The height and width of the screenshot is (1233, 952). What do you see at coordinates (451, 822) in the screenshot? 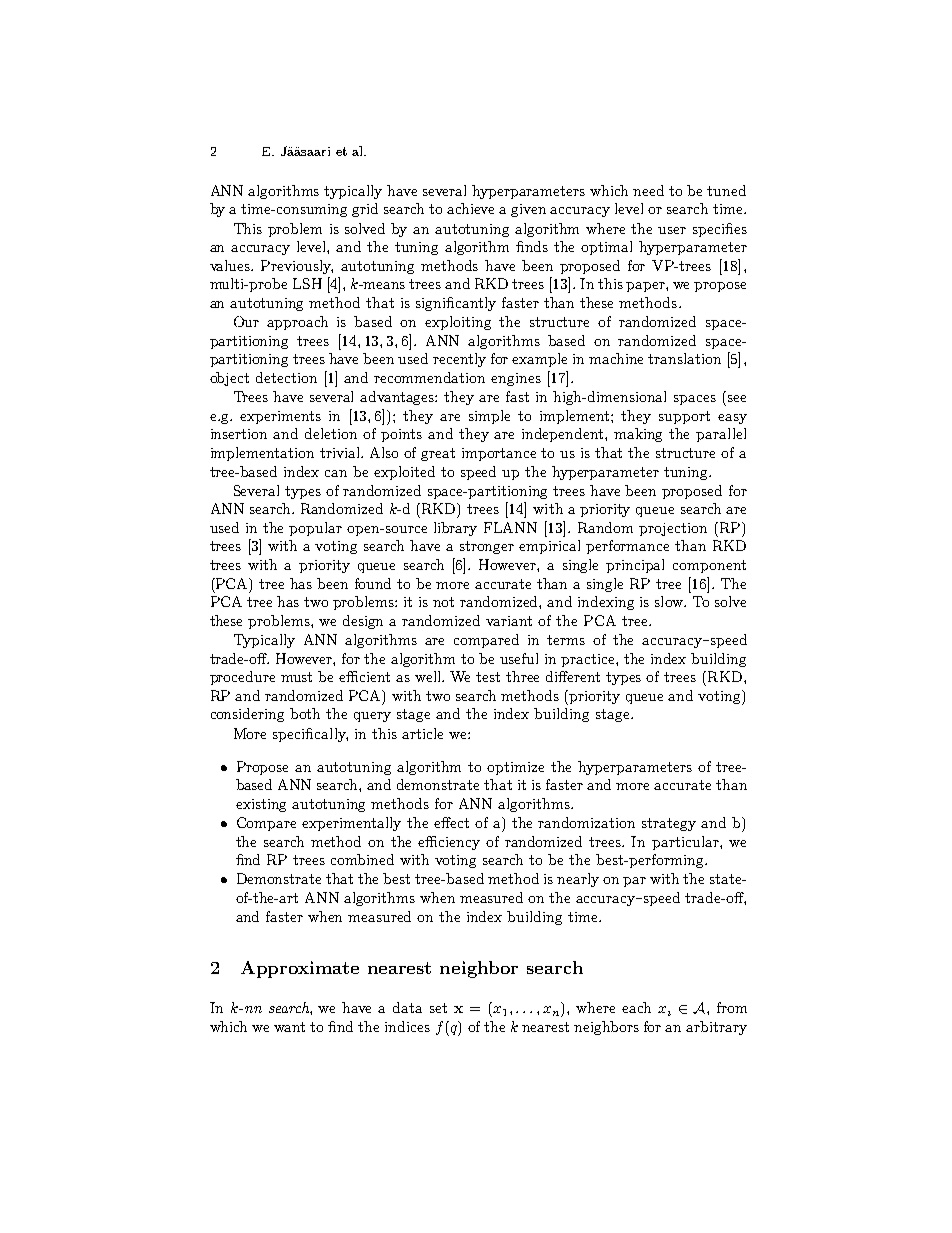
I see `effect` at bounding box center [451, 822].
